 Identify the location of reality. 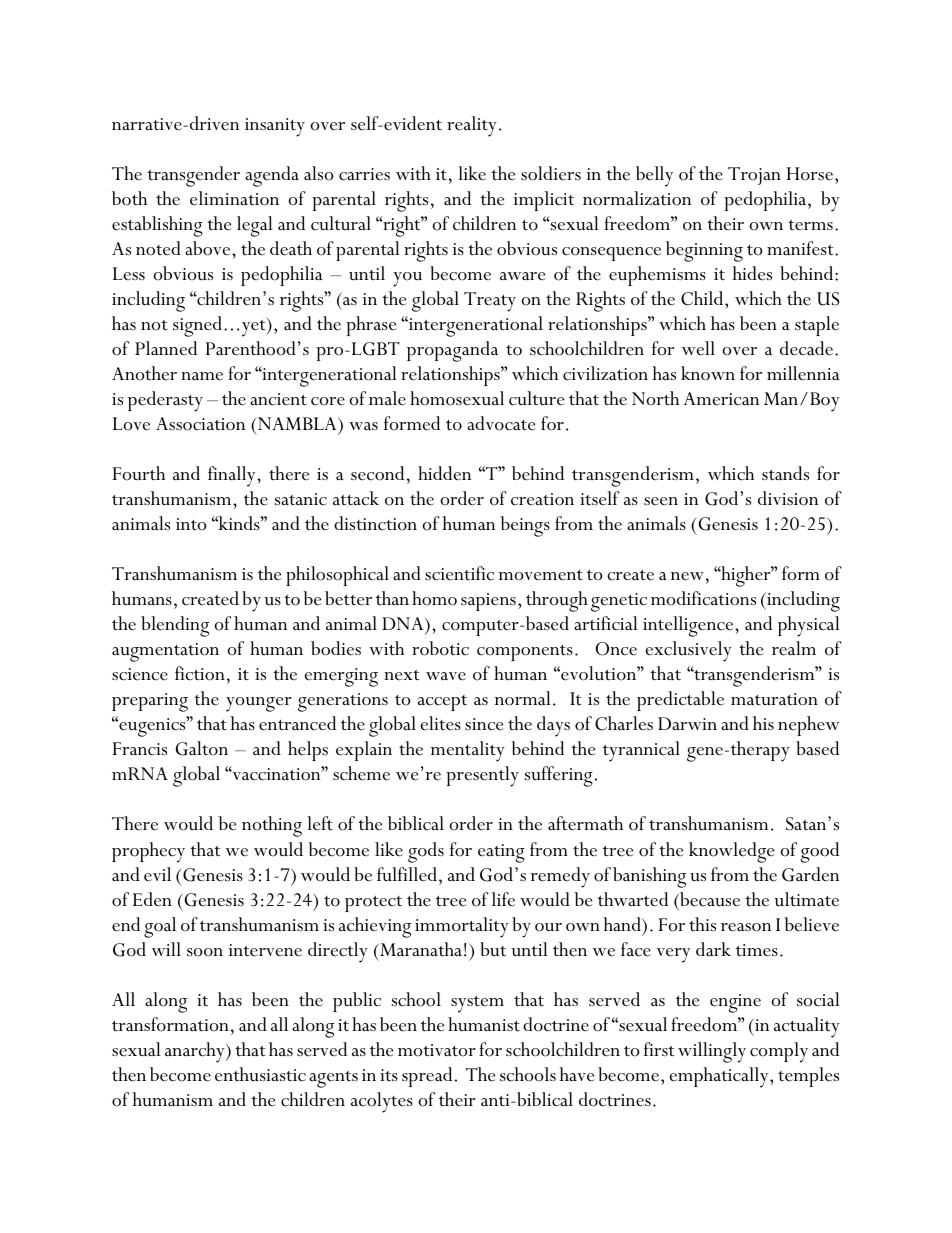
(472, 126).
